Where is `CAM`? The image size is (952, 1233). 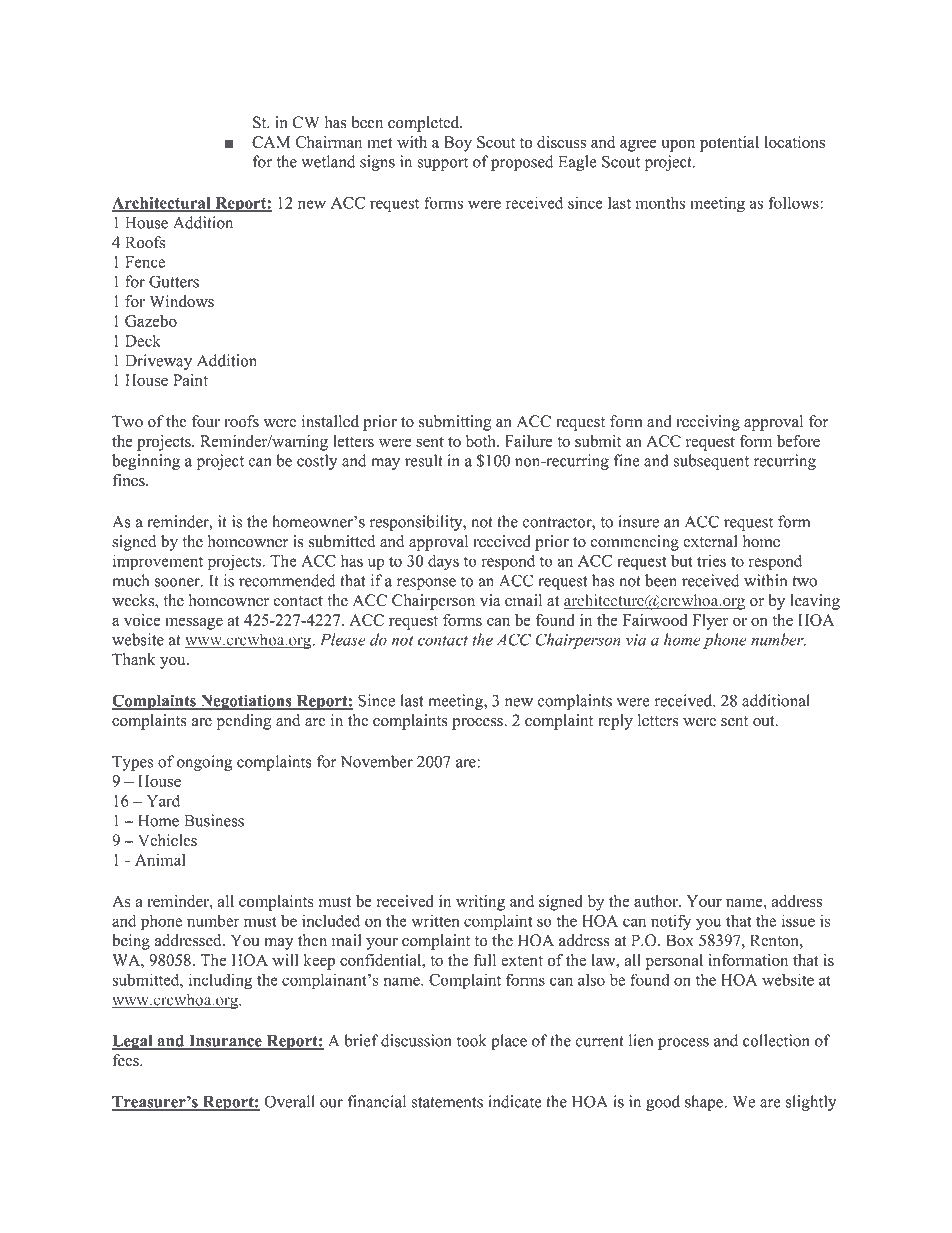
CAM is located at coordinates (271, 142).
